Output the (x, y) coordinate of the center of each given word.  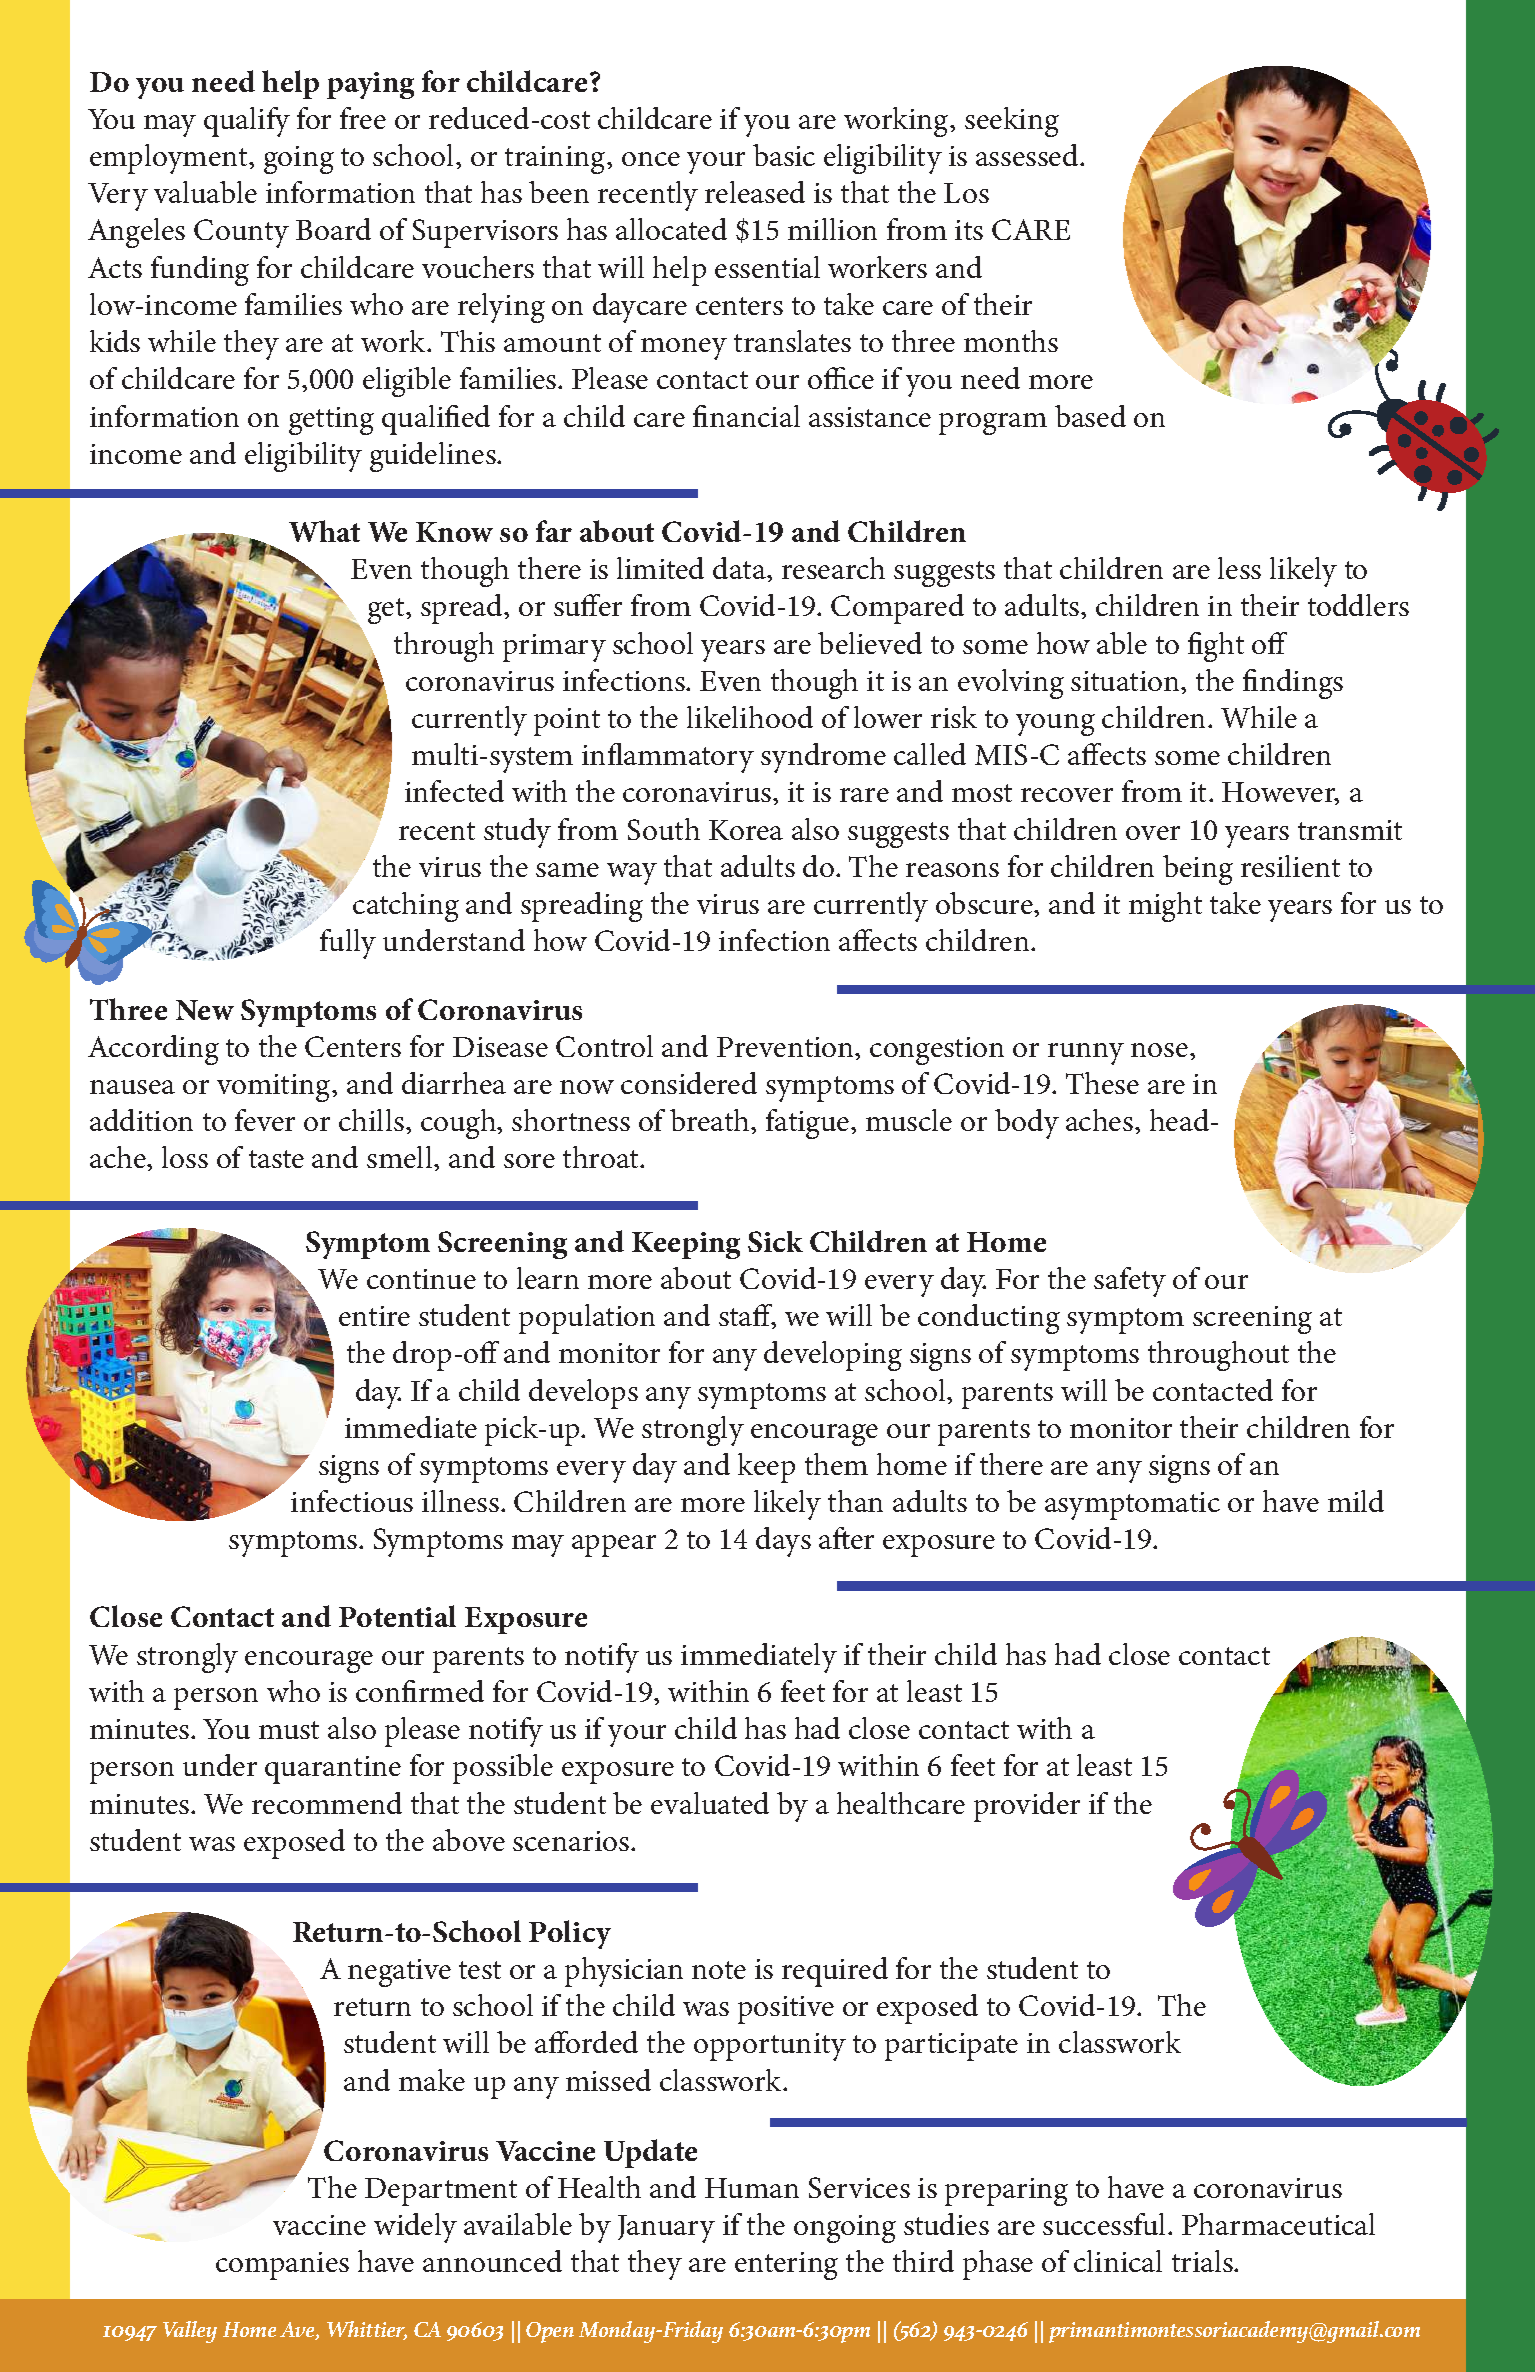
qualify (247, 122)
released (755, 192)
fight (1216, 647)
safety (1130, 1282)
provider (1027, 1807)
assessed (1028, 155)
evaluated (710, 1803)
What (324, 531)
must (289, 1730)
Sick (775, 1241)
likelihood (750, 717)
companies (282, 2266)
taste (276, 1159)
